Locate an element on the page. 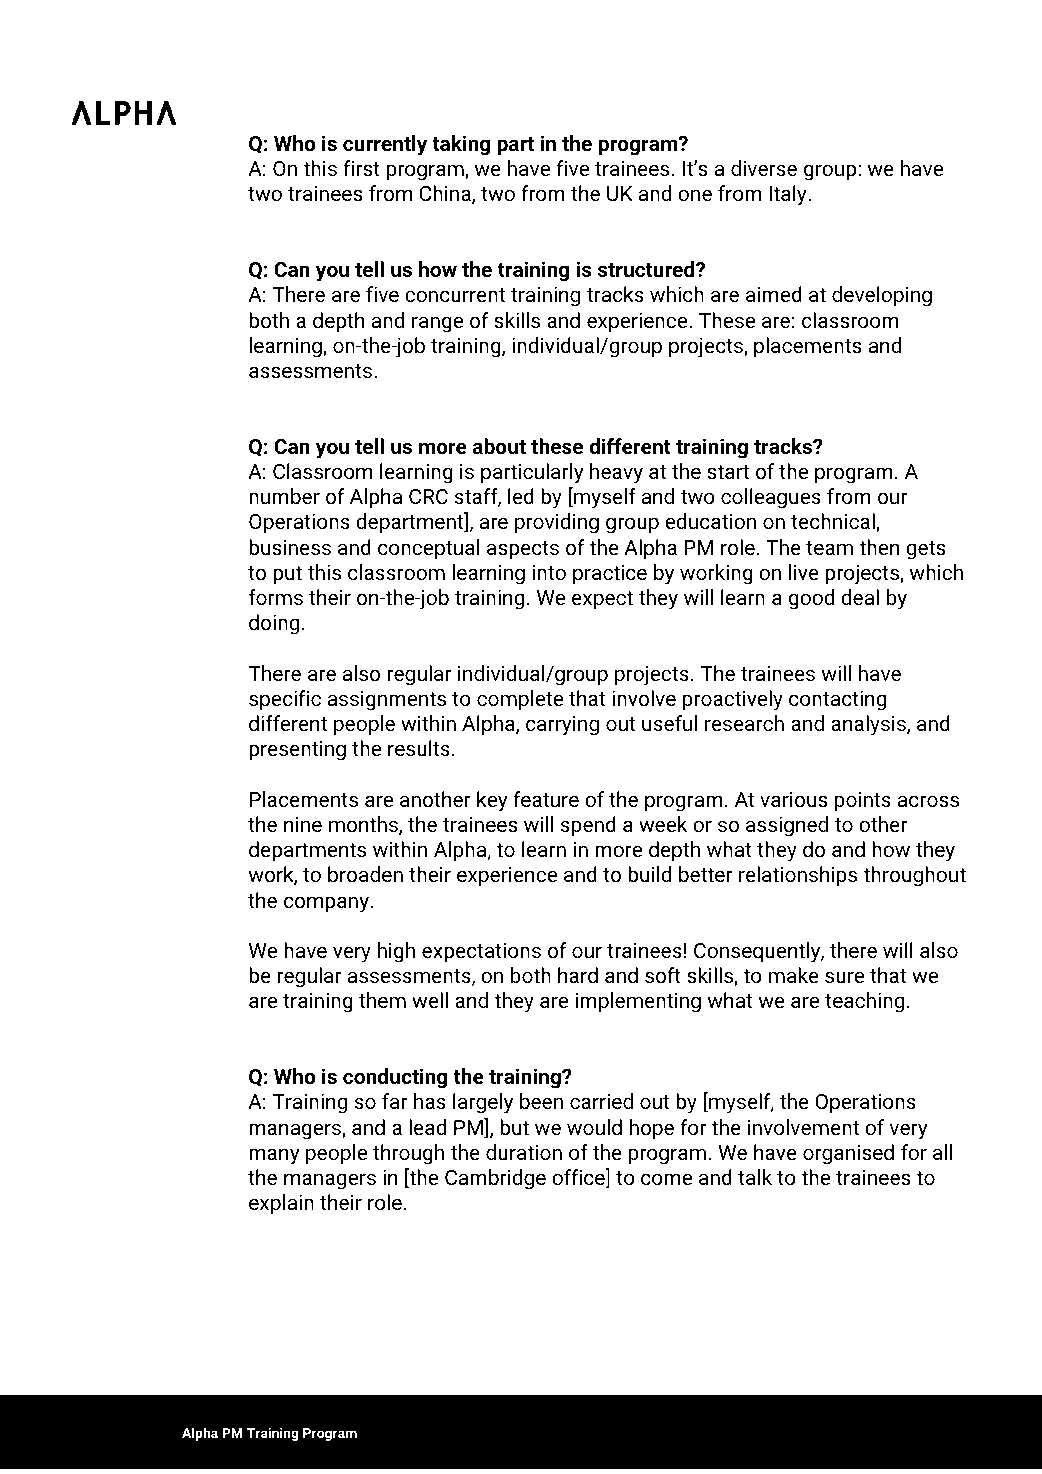 Image resolution: width=1042 pixels, height=1474 pixels. many is located at coordinates (274, 1156).
